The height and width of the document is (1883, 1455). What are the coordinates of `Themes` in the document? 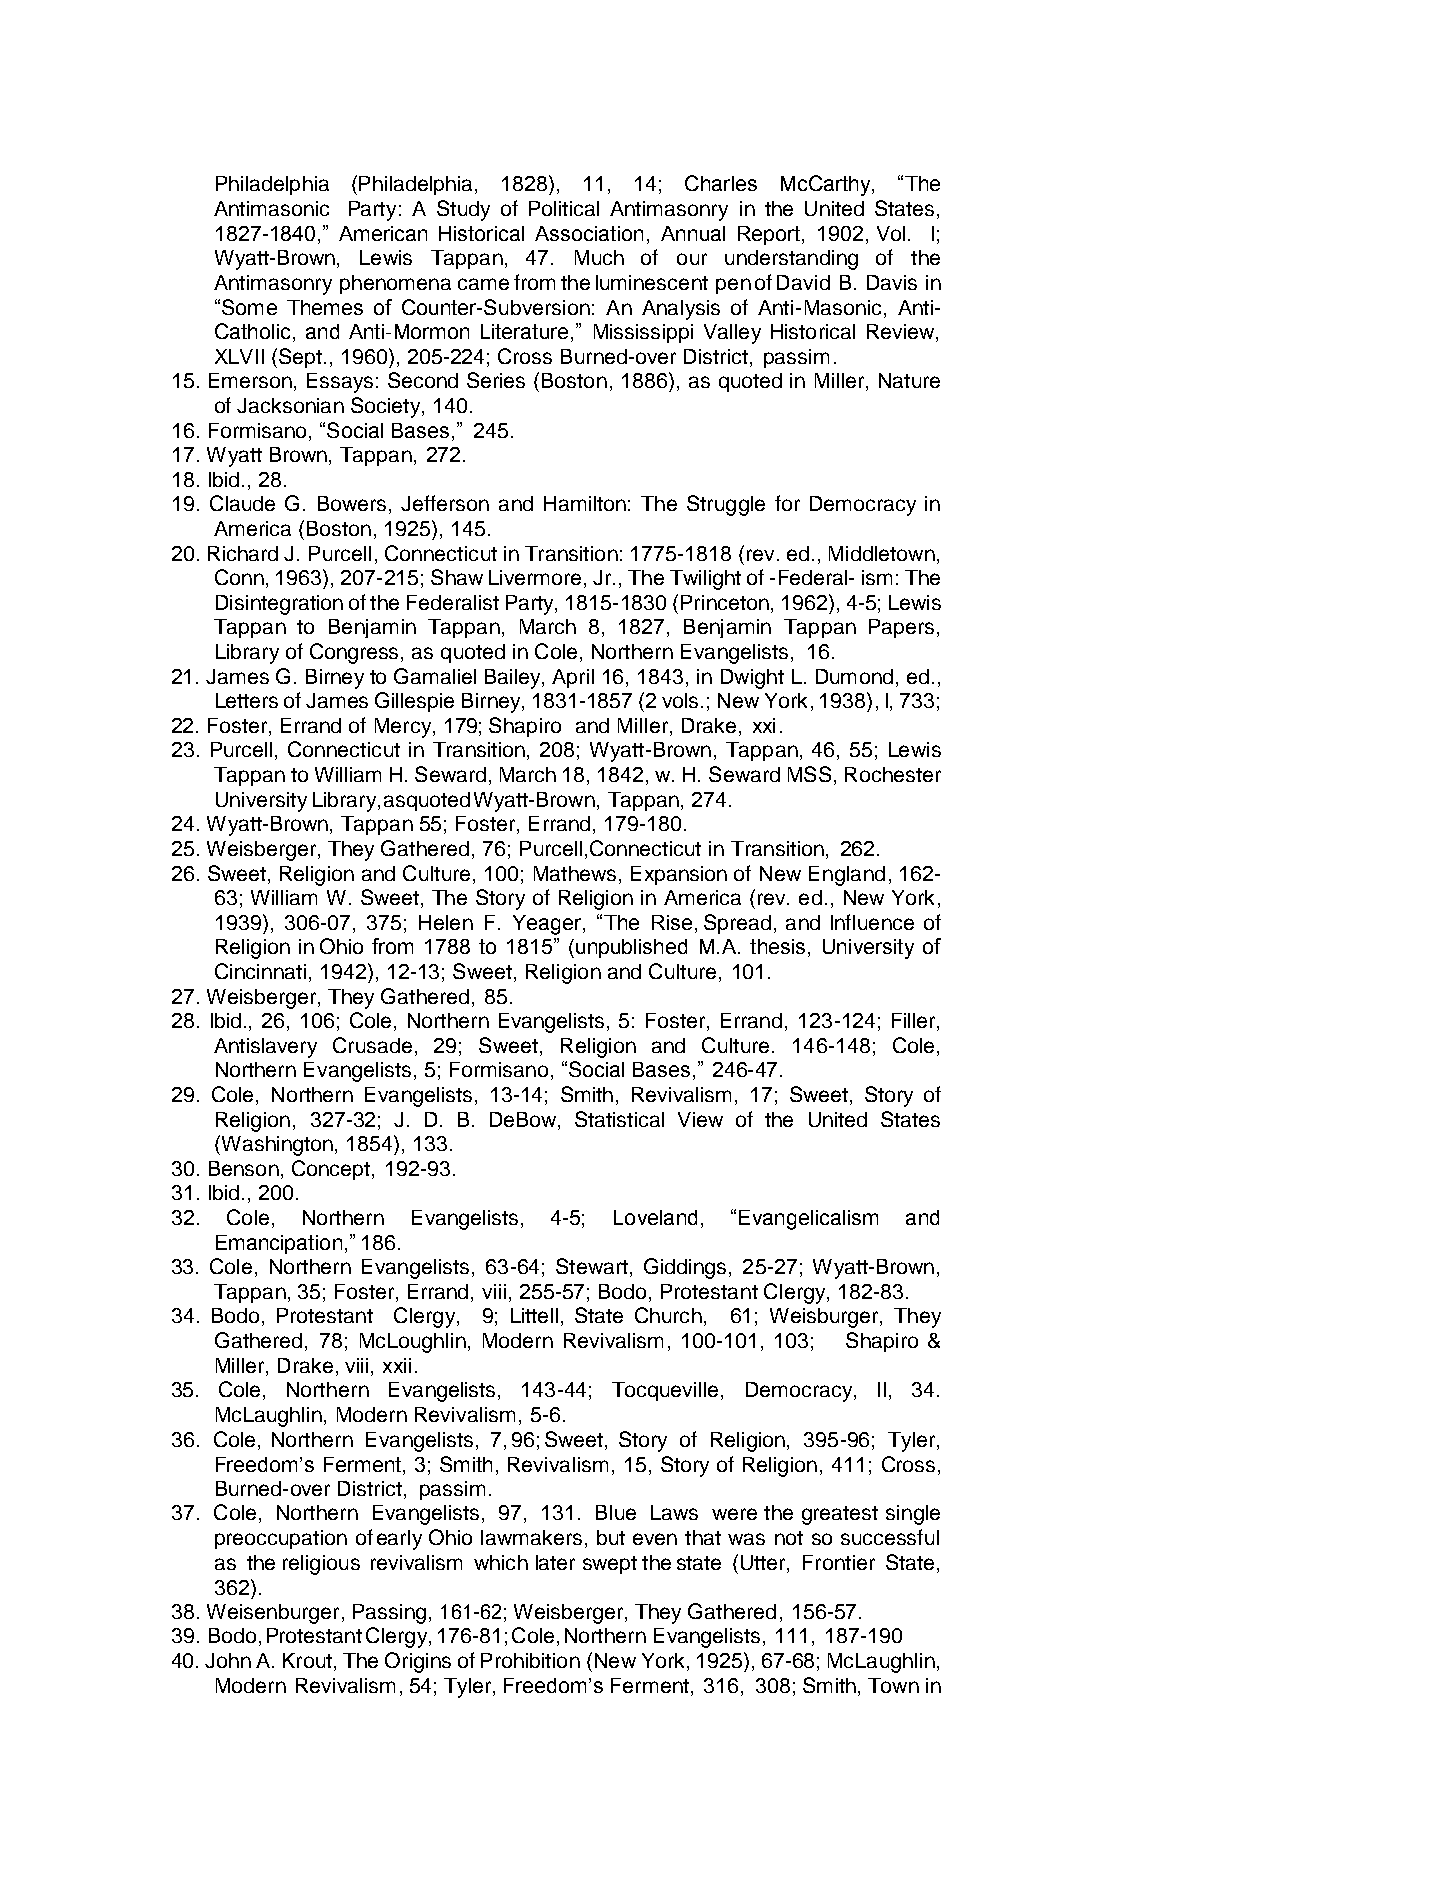 It's located at (325, 307).
